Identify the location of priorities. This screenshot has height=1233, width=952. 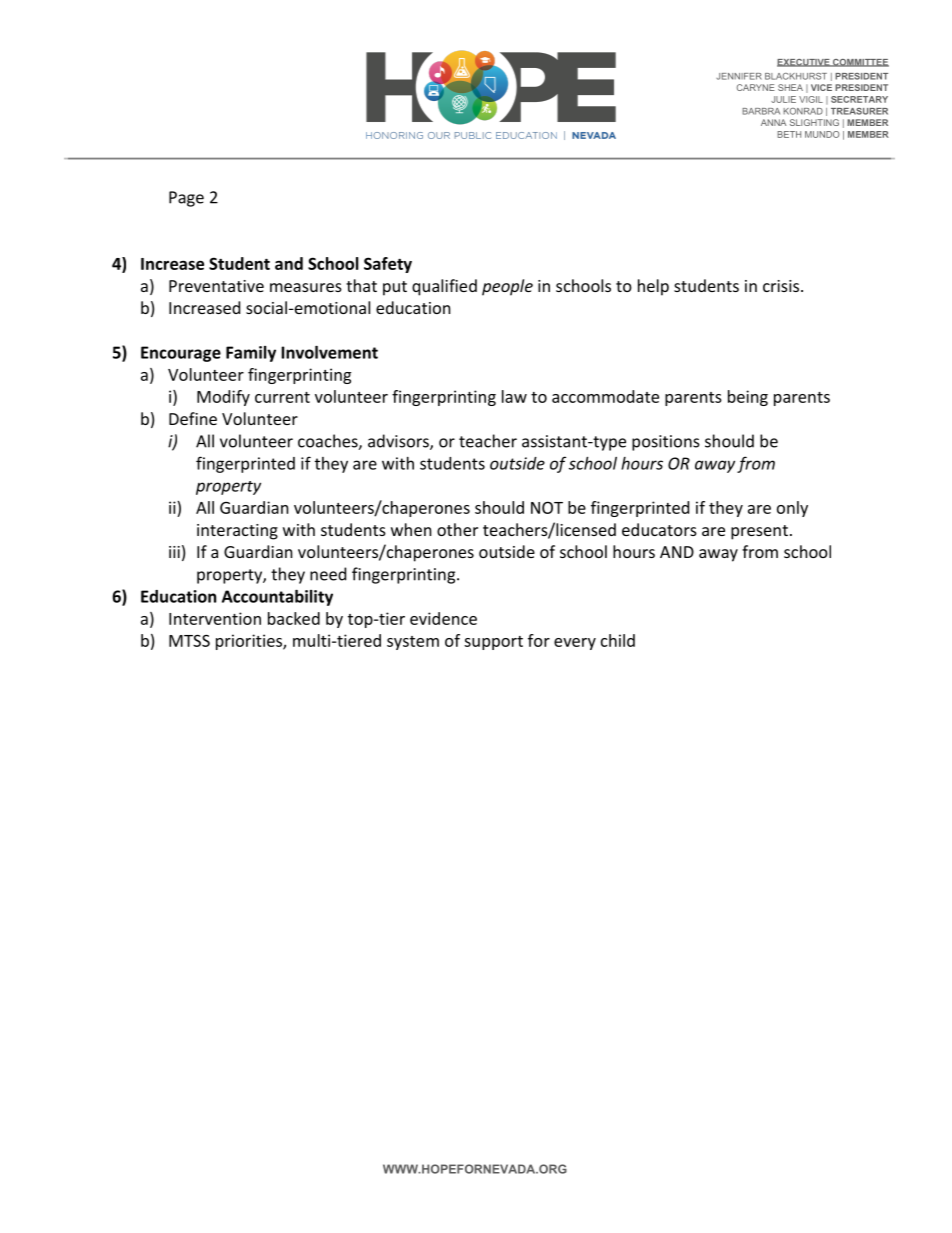
(250, 642).
